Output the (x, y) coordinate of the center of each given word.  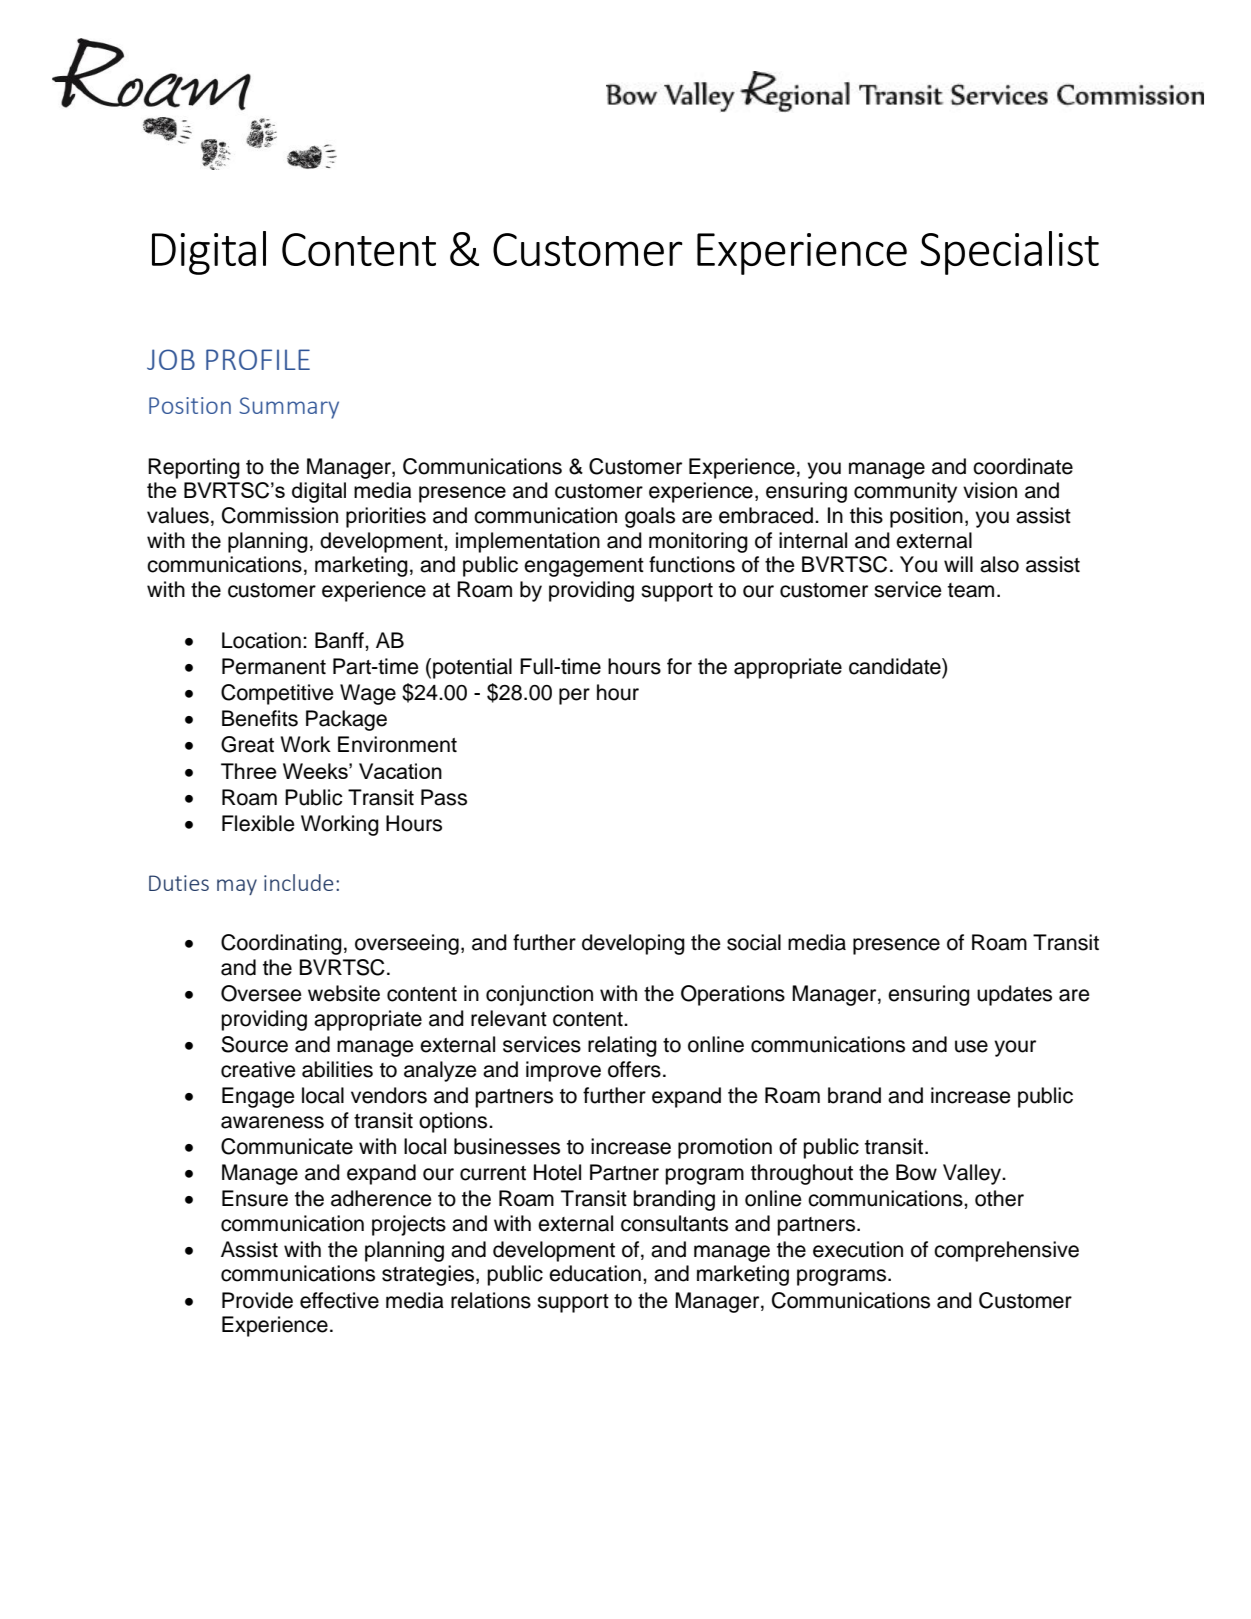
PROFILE (258, 359)
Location (261, 640)
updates (1014, 995)
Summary (289, 408)
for (679, 666)
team (971, 590)
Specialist (1010, 253)
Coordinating (281, 944)
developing (633, 944)
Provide (257, 1300)
